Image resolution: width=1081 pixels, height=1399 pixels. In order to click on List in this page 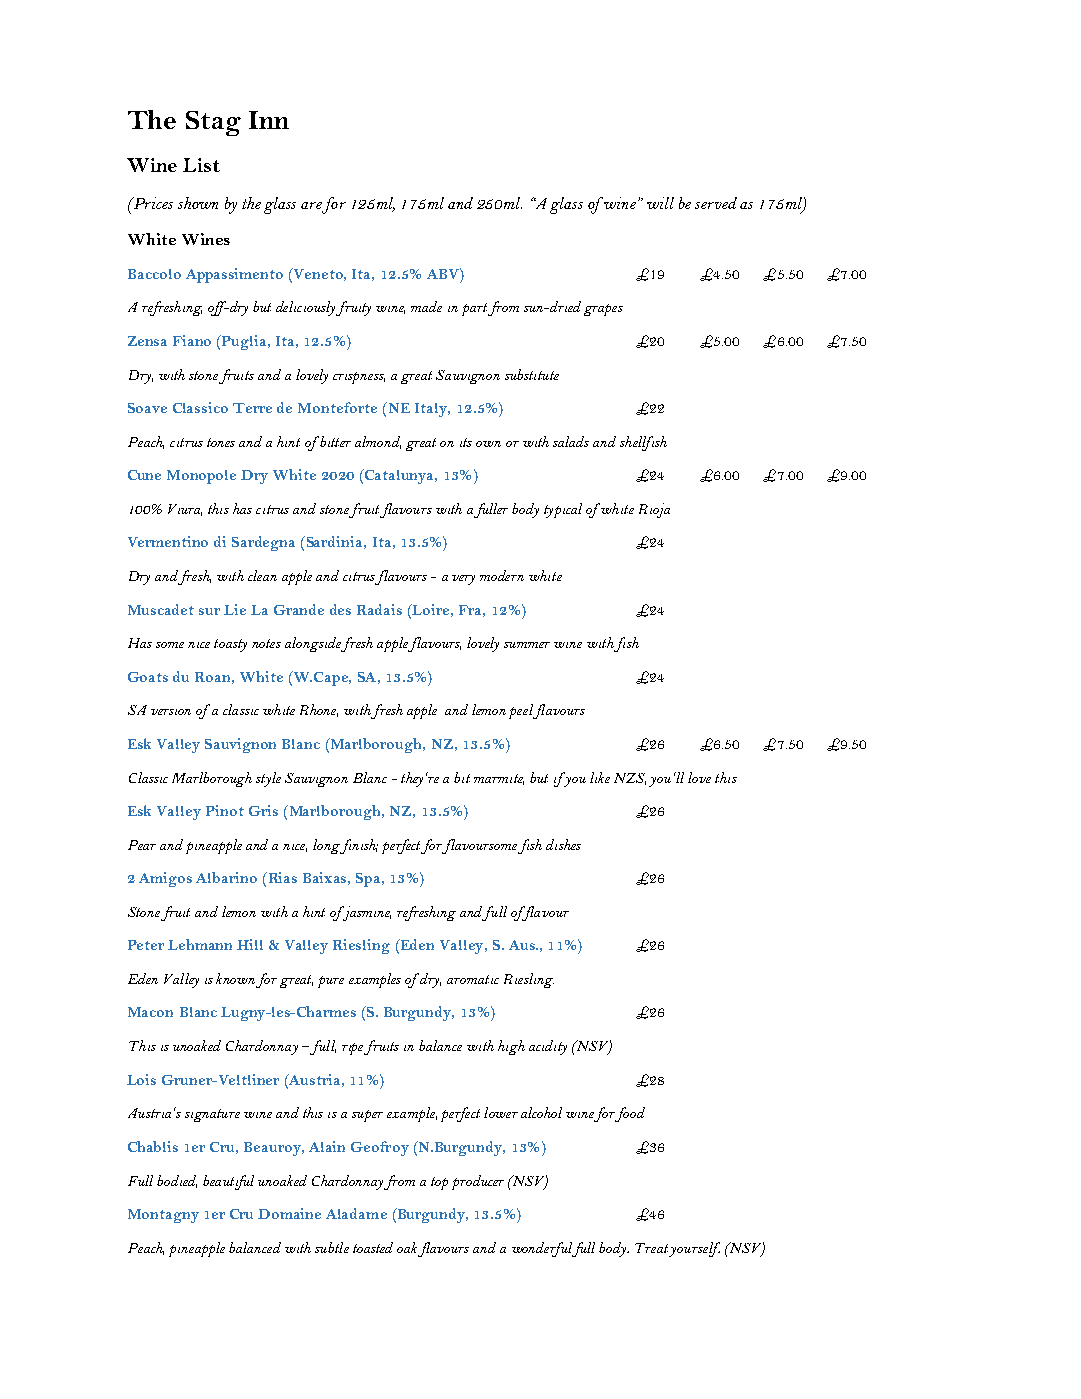, I will do `click(201, 165)`.
